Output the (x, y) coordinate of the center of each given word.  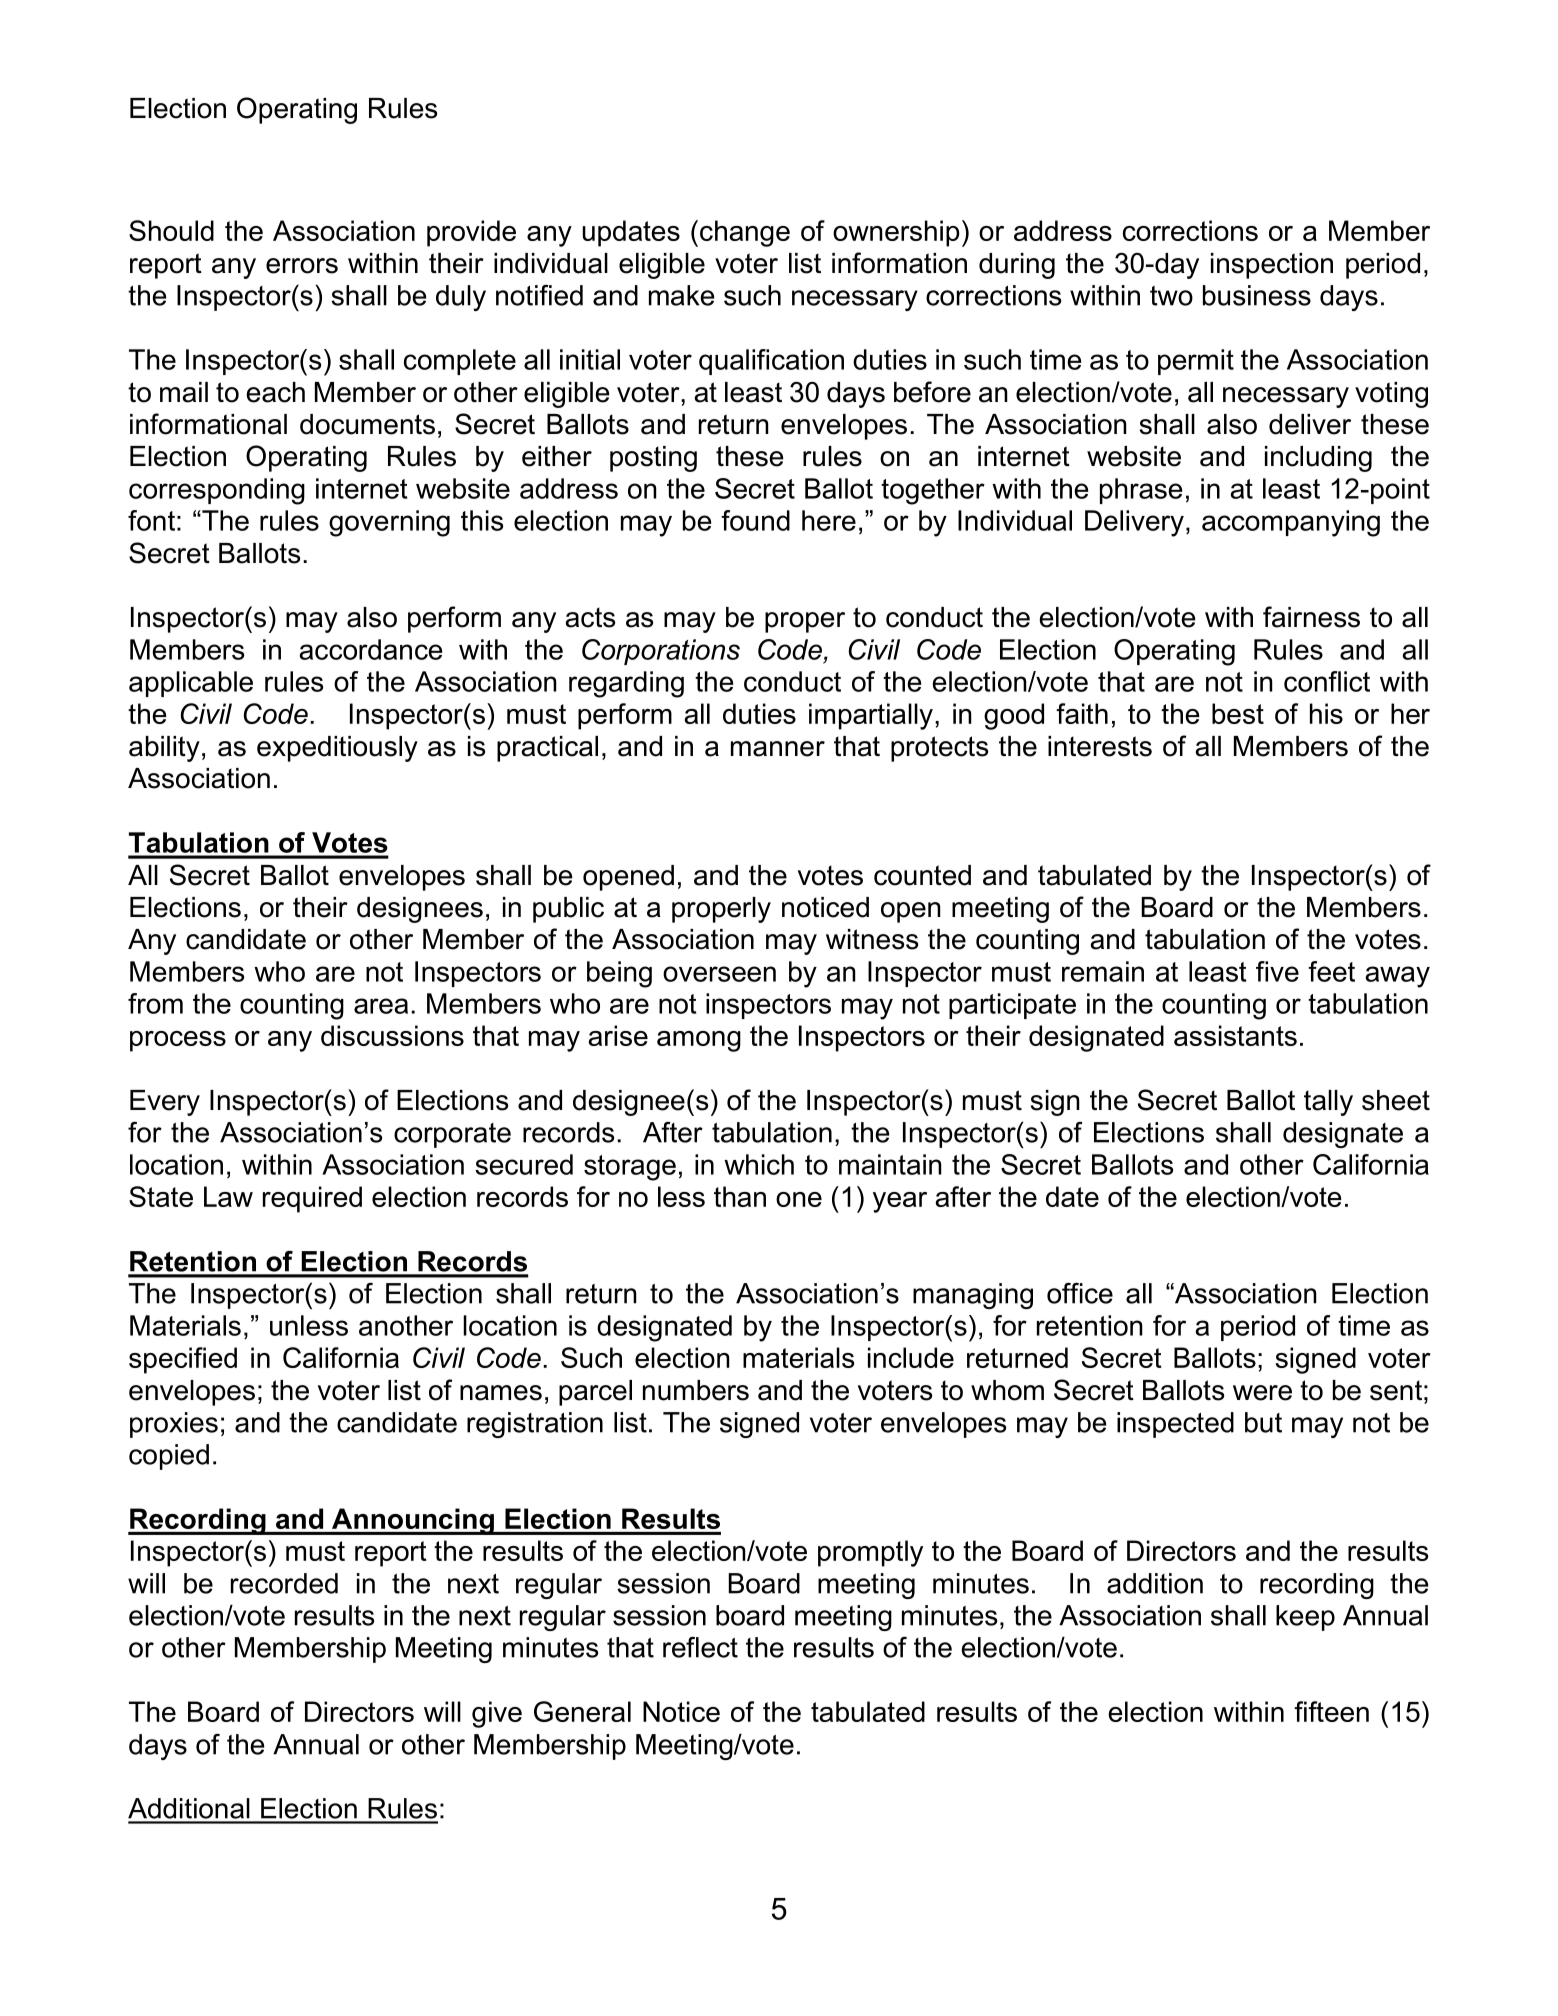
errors (302, 266)
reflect (700, 1647)
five (1277, 971)
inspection (1272, 266)
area (381, 1006)
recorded (284, 1583)
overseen (719, 974)
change (745, 233)
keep (1305, 1618)
